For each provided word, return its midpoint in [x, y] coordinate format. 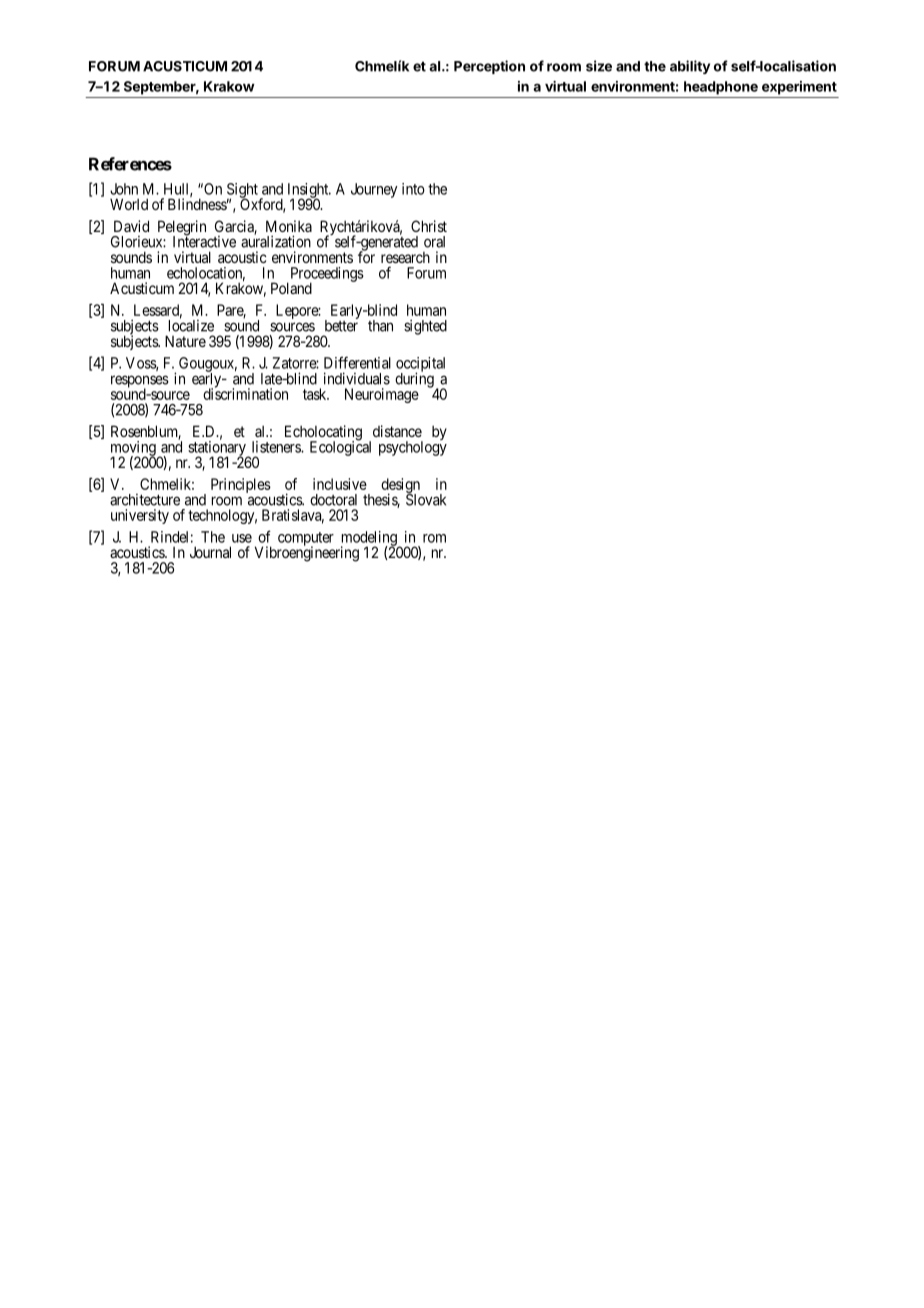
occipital [420, 365]
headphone [721, 88]
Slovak [426, 499]
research [405, 257]
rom [434, 538]
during [414, 379]
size [599, 66]
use [242, 538]
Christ [429, 226]
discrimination [245, 393]
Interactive [204, 241]
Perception [489, 67]
